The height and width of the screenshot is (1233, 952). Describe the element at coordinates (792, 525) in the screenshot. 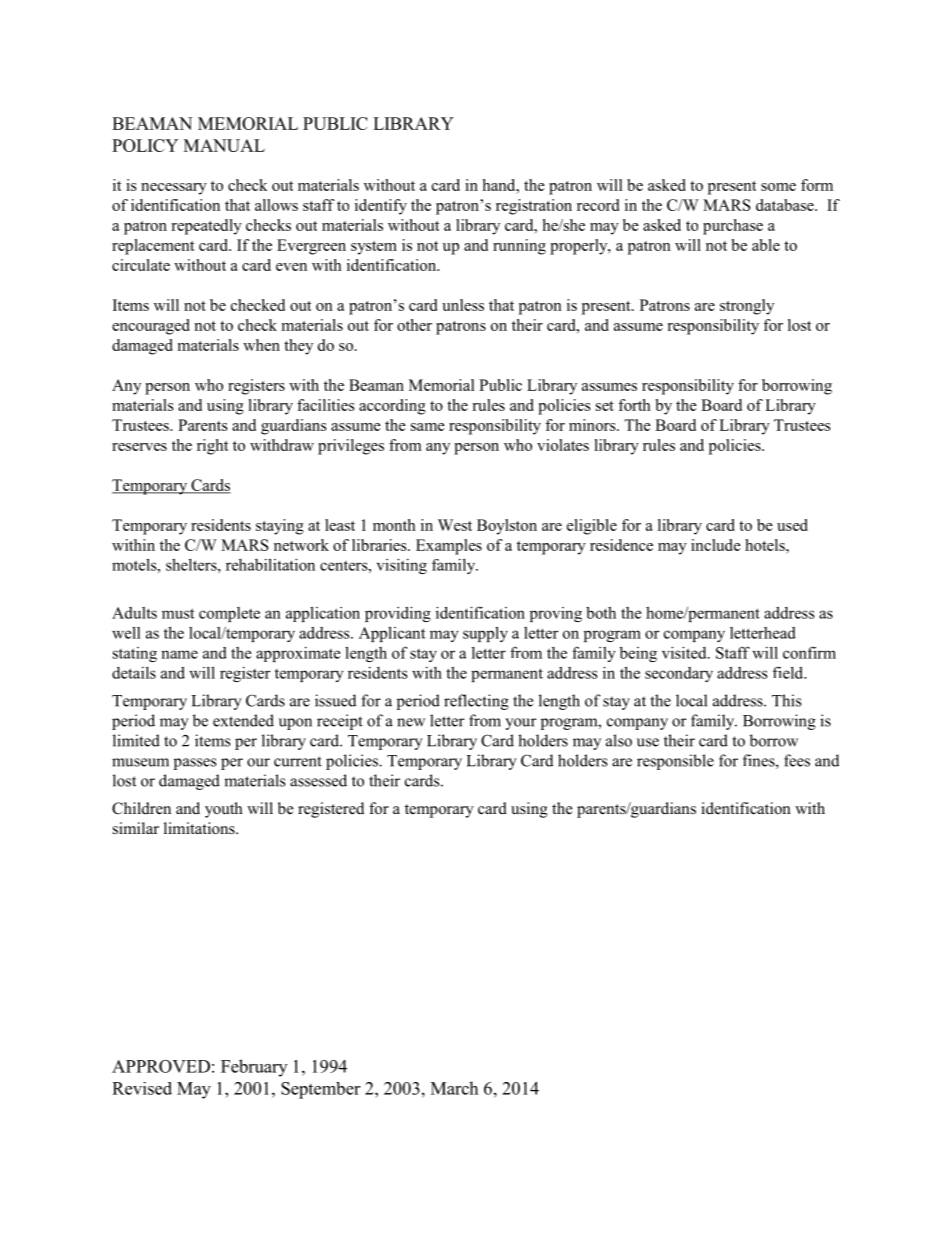

I see `used` at that location.
